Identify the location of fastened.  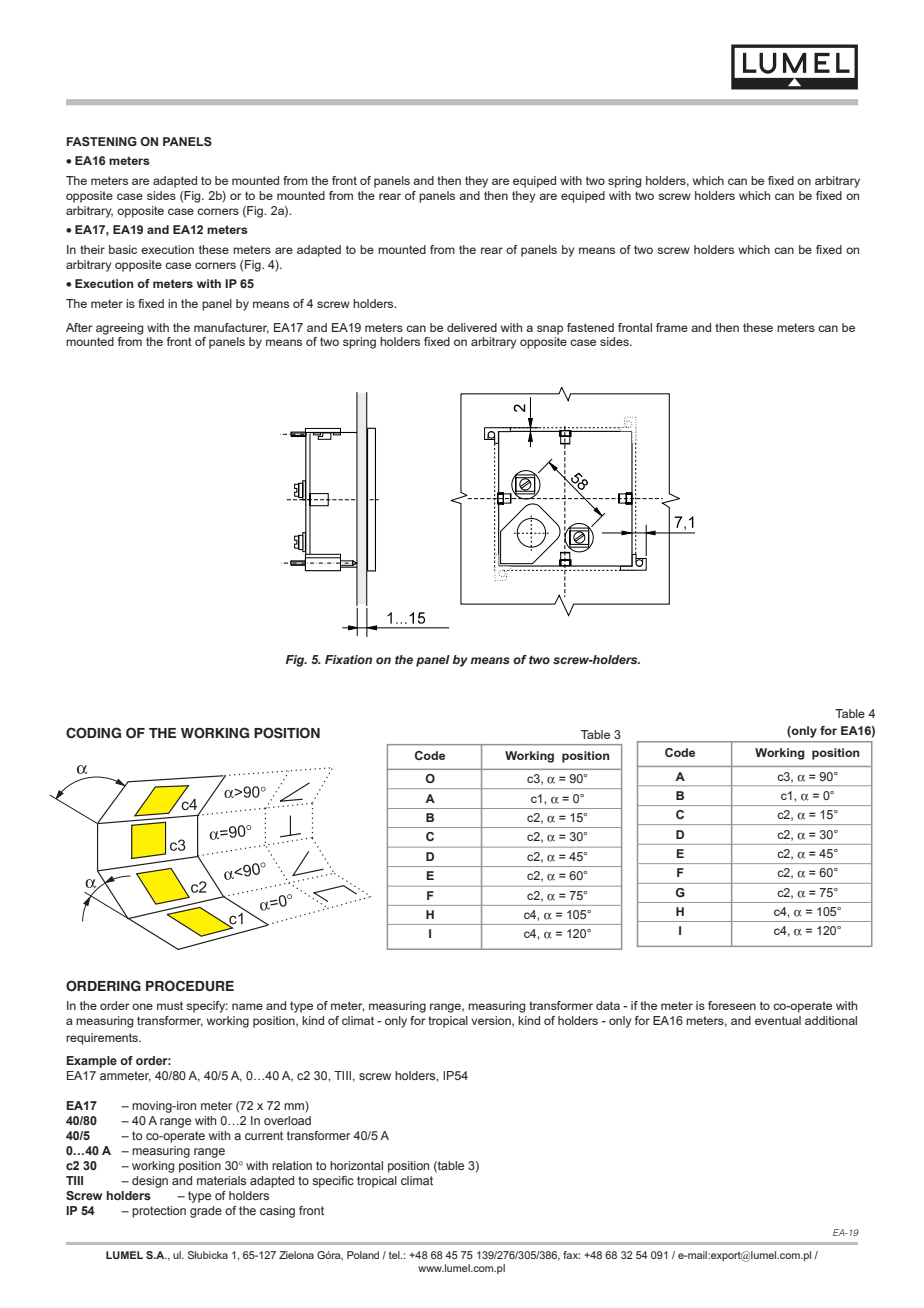
(590, 327).
